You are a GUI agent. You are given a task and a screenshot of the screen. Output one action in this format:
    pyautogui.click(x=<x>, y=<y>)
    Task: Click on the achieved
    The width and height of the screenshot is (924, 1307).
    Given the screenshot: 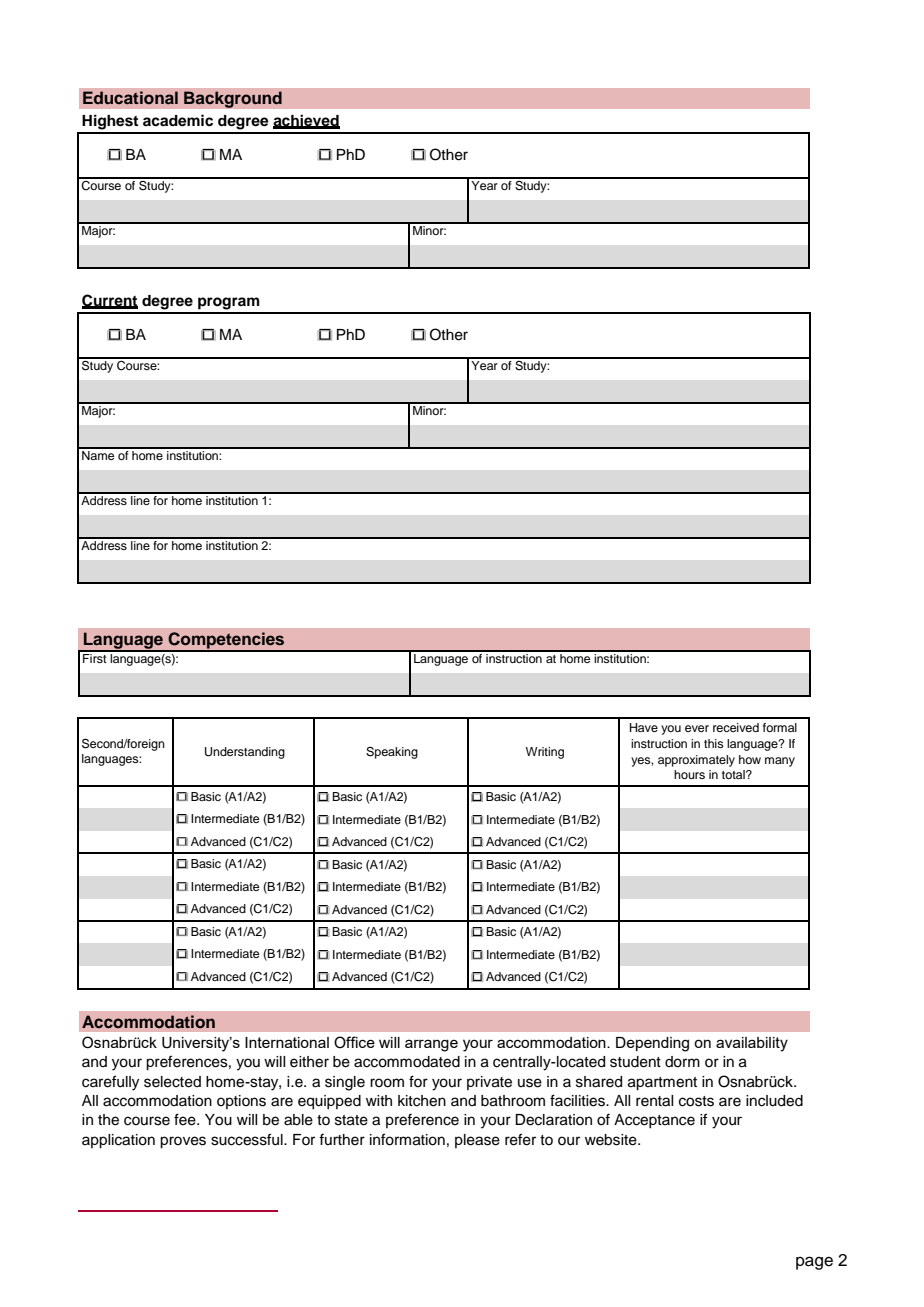 What is the action you would take?
    pyautogui.click(x=306, y=121)
